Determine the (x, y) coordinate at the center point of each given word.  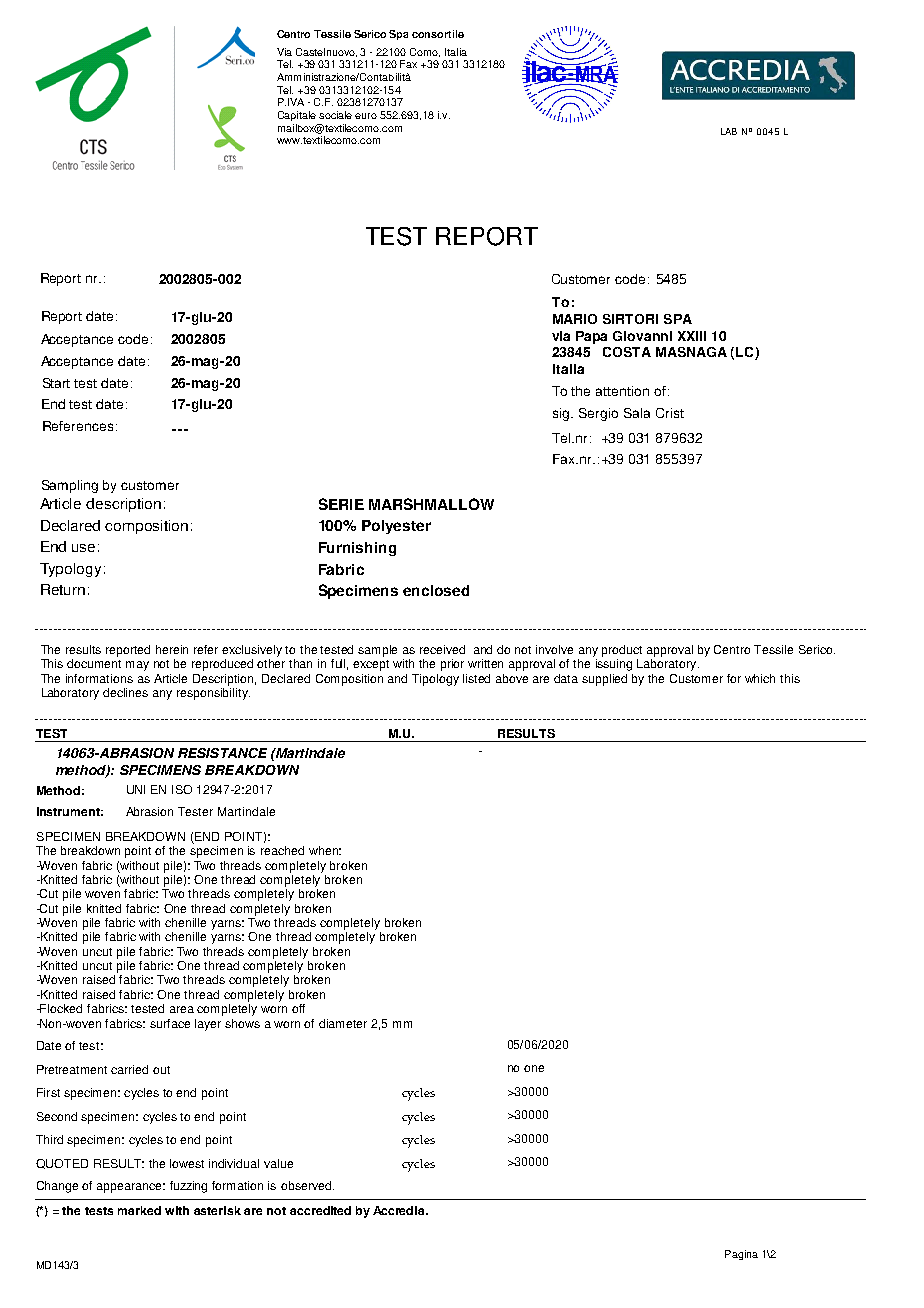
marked (139, 1210)
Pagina (741, 1255)
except (371, 665)
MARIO (575, 319)
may (137, 666)
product (622, 651)
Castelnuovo (326, 52)
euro (366, 116)
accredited (320, 1210)
